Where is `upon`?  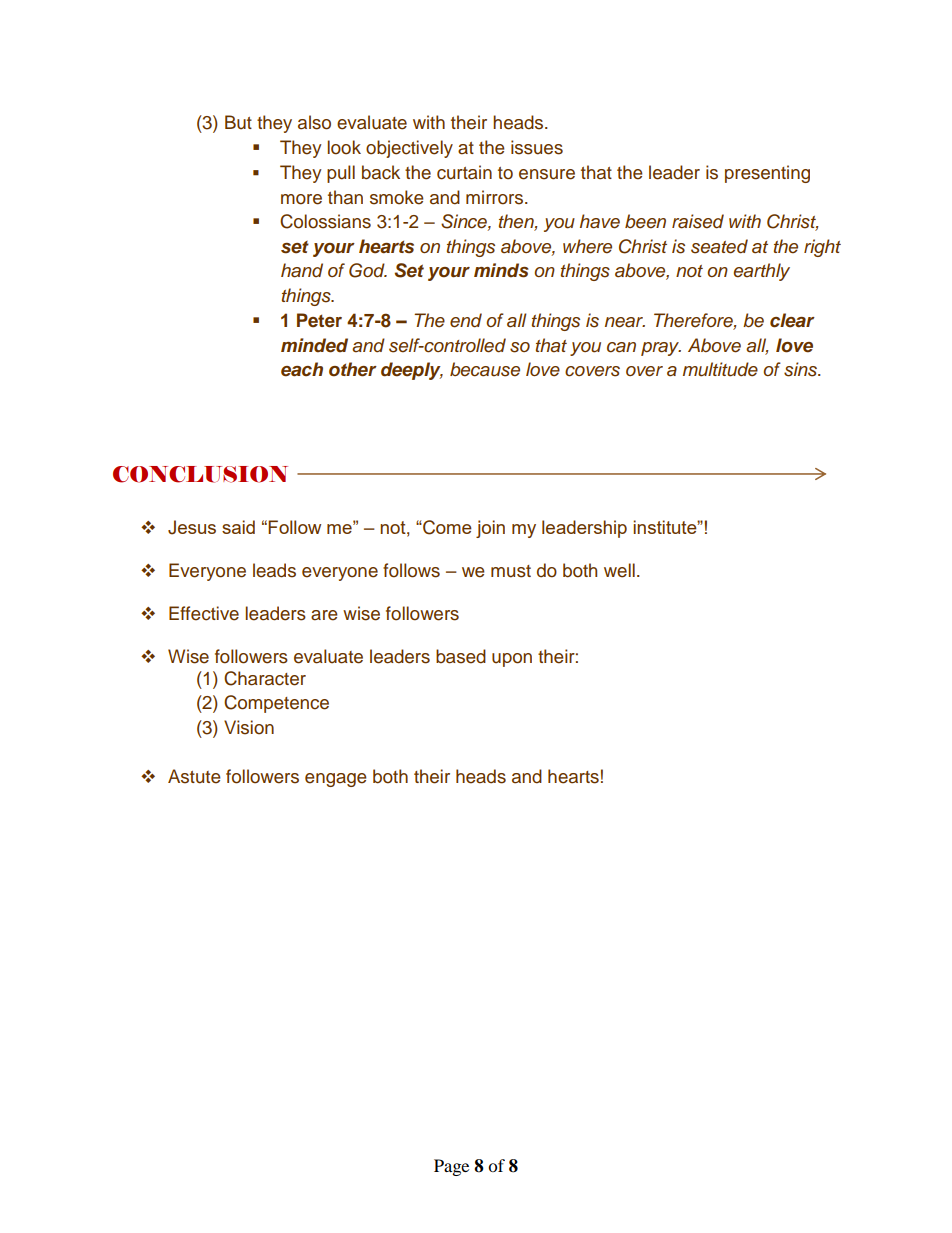 upon is located at coordinates (512, 660).
